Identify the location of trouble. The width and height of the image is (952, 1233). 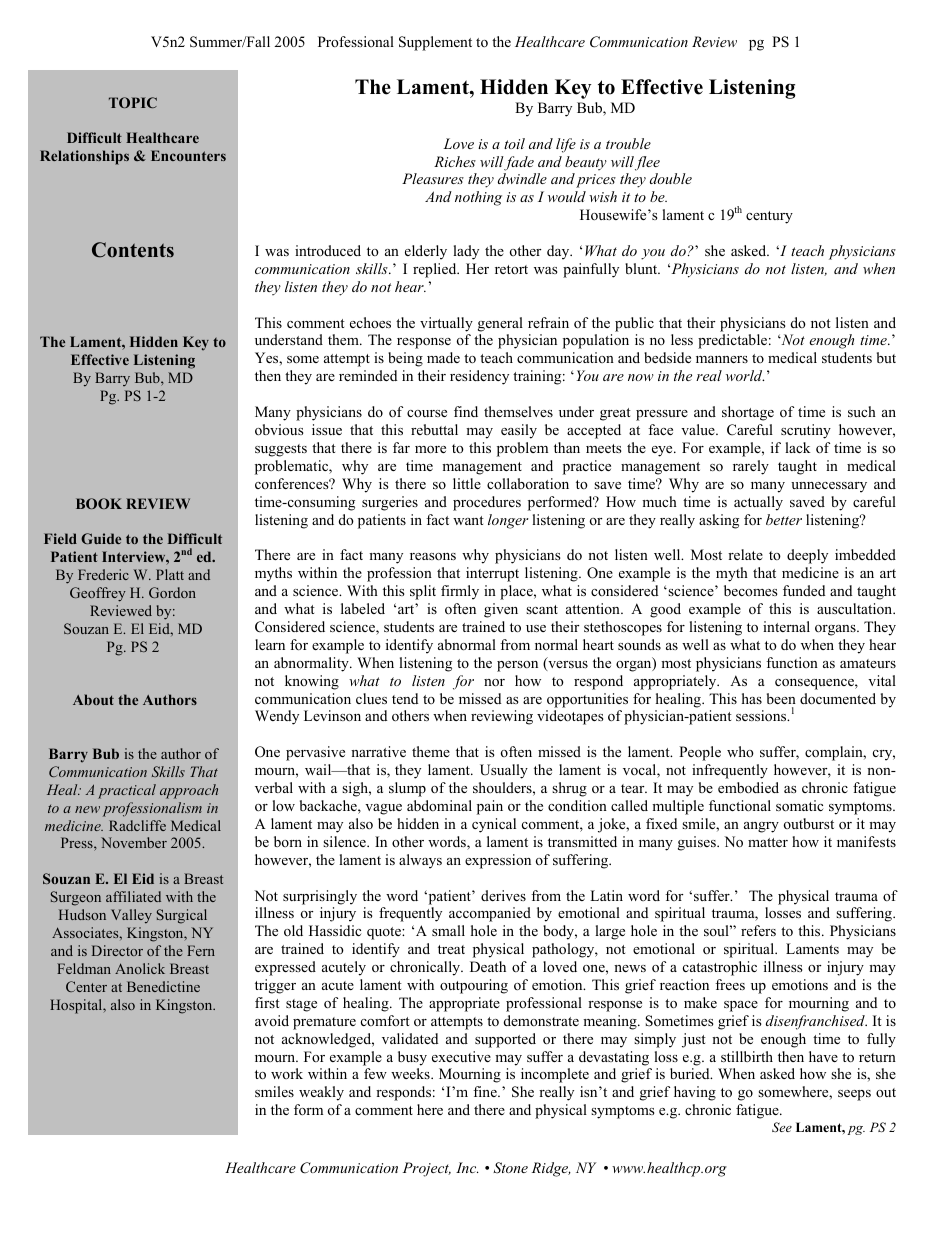
(628, 143).
